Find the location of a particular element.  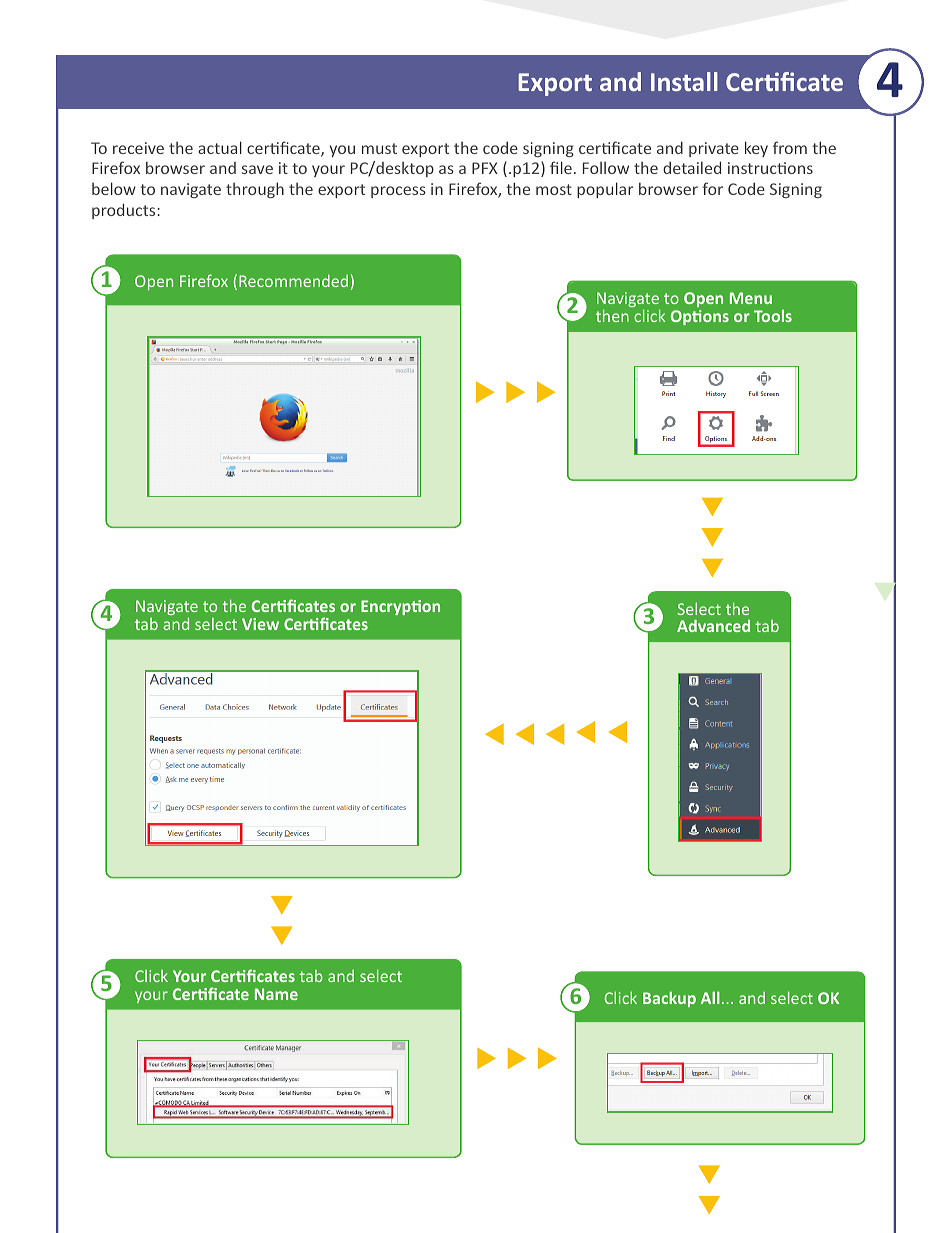

must is located at coordinates (379, 148).
